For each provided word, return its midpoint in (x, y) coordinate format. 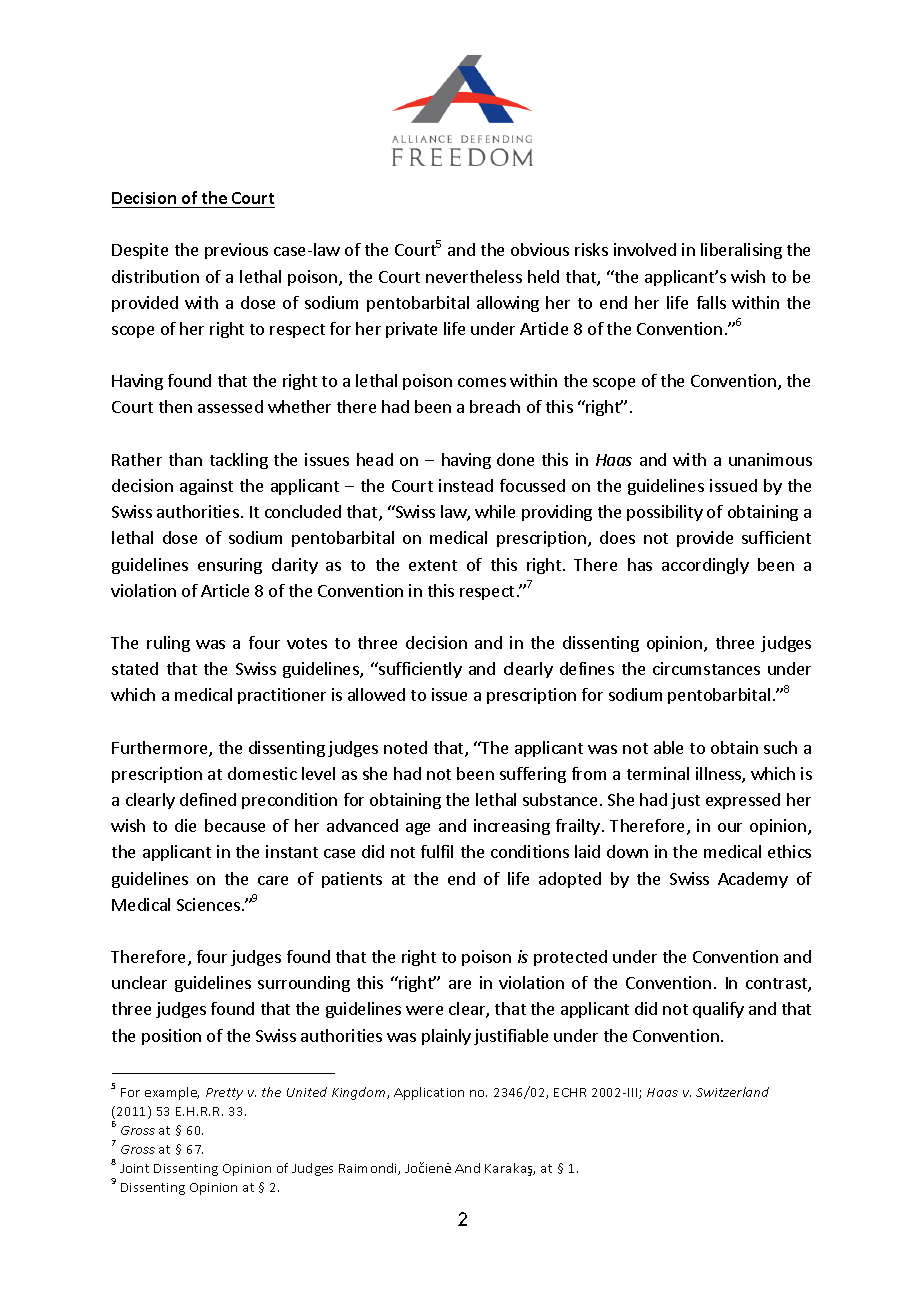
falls (711, 302)
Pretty (224, 1094)
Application (429, 1093)
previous (236, 251)
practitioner (282, 696)
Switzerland (732, 1092)
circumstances (706, 668)
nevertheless (474, 276)
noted (405, 747)
